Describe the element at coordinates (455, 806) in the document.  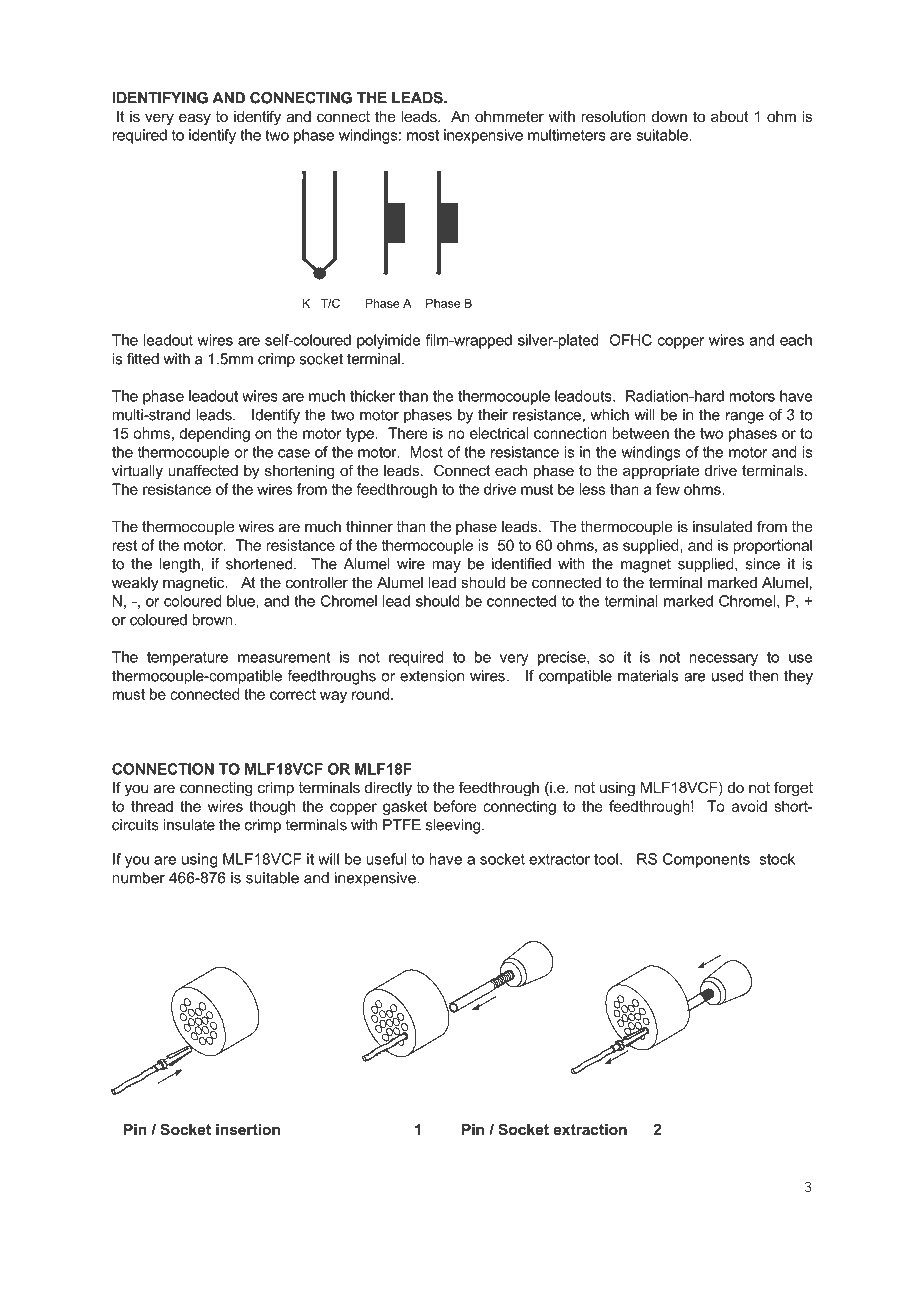
I see `before` at that location.
